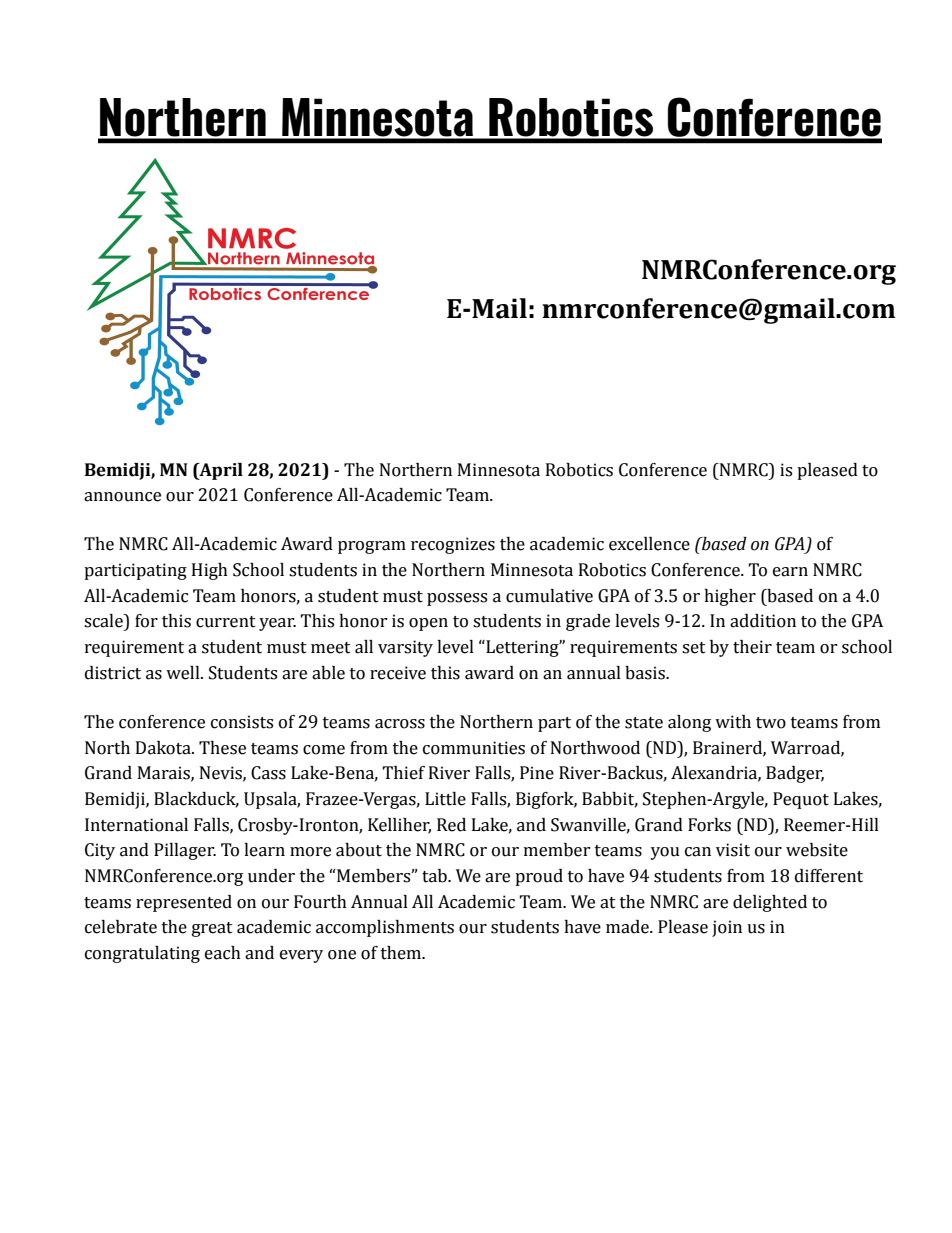  Describe the element at coordinates (733, 722) in the screenshot. I see `with` at that location.
